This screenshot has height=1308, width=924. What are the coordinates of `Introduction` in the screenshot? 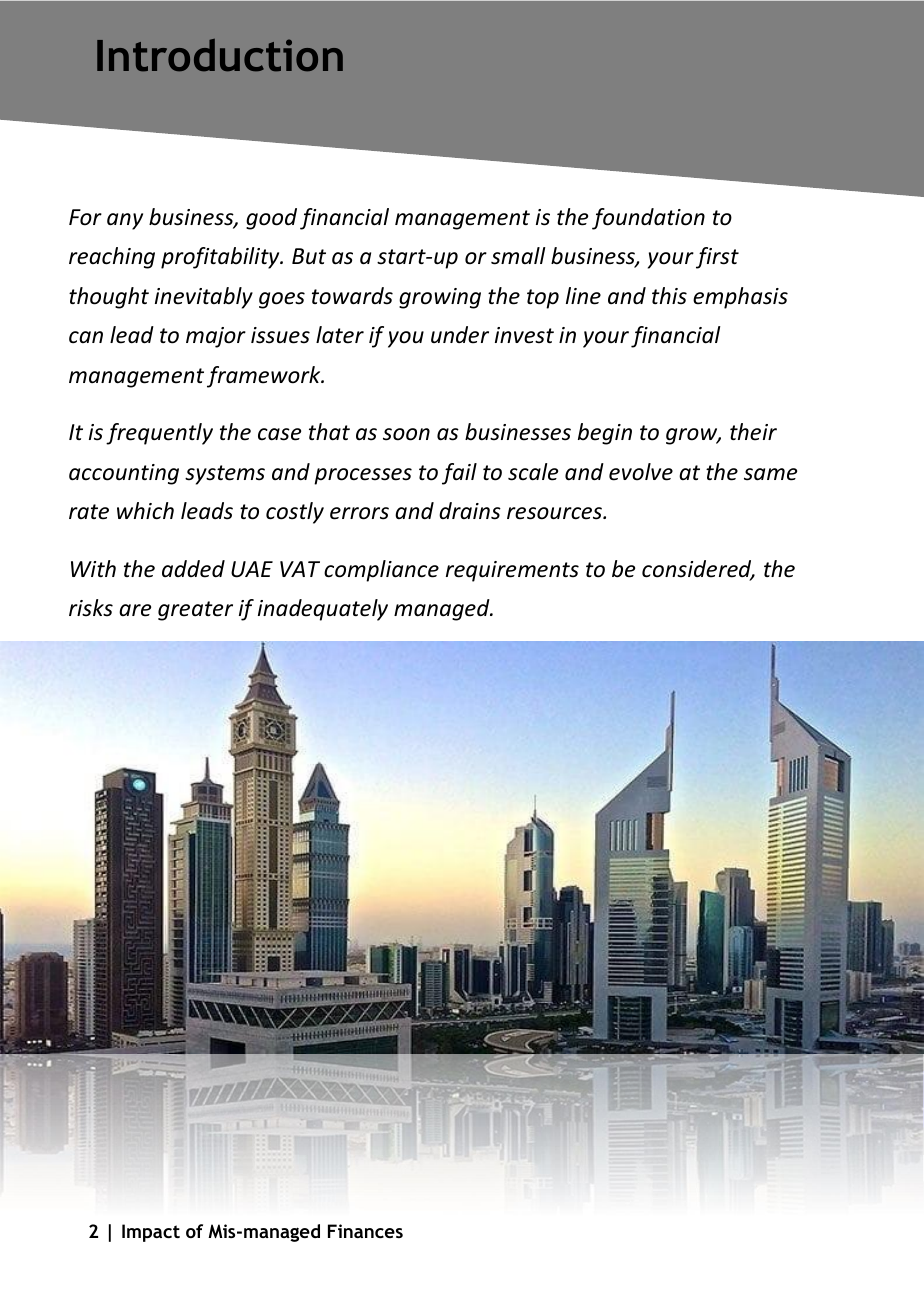 It's located at (220, 55).
